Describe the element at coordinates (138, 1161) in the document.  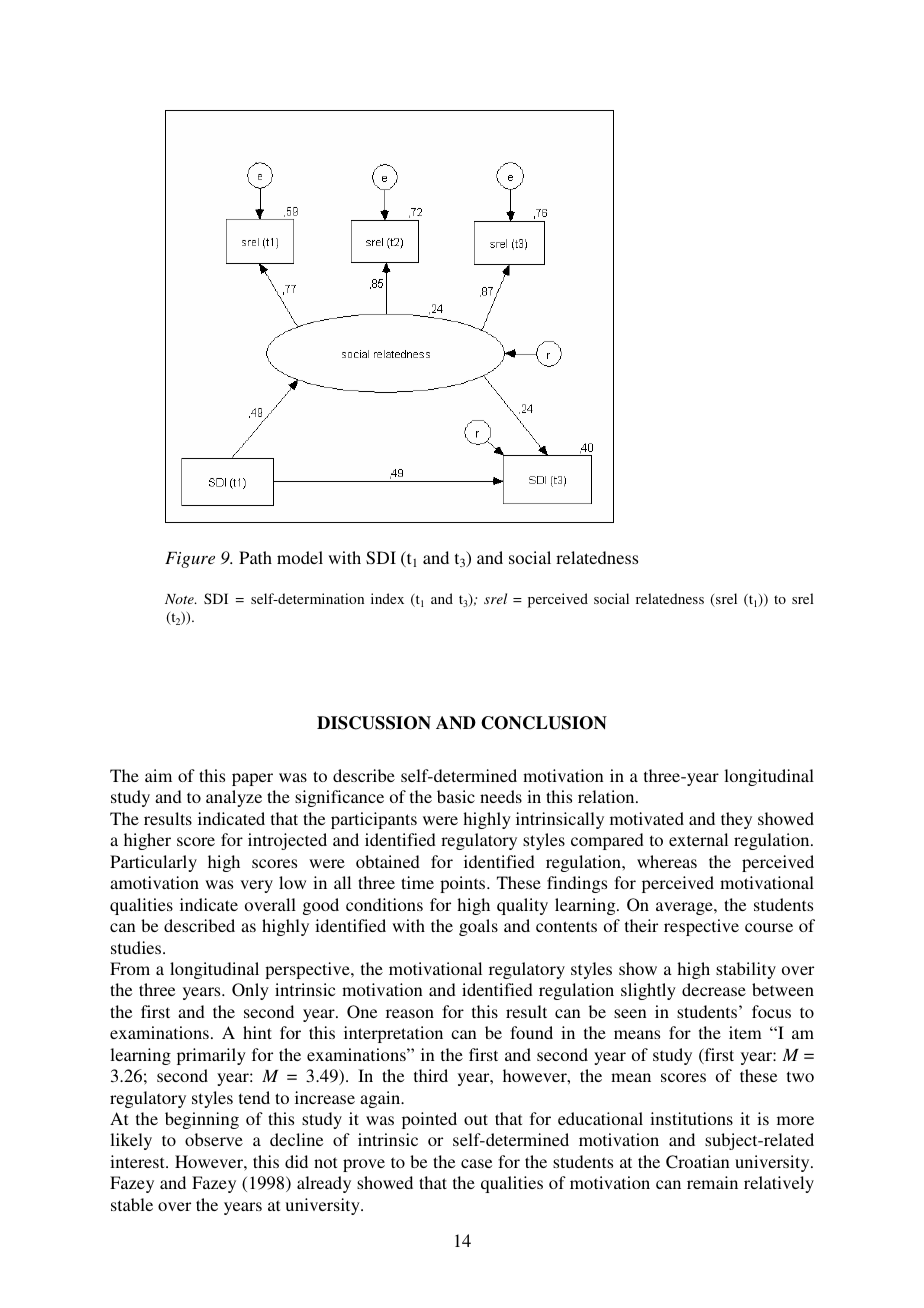
I see `interest` at that location.
